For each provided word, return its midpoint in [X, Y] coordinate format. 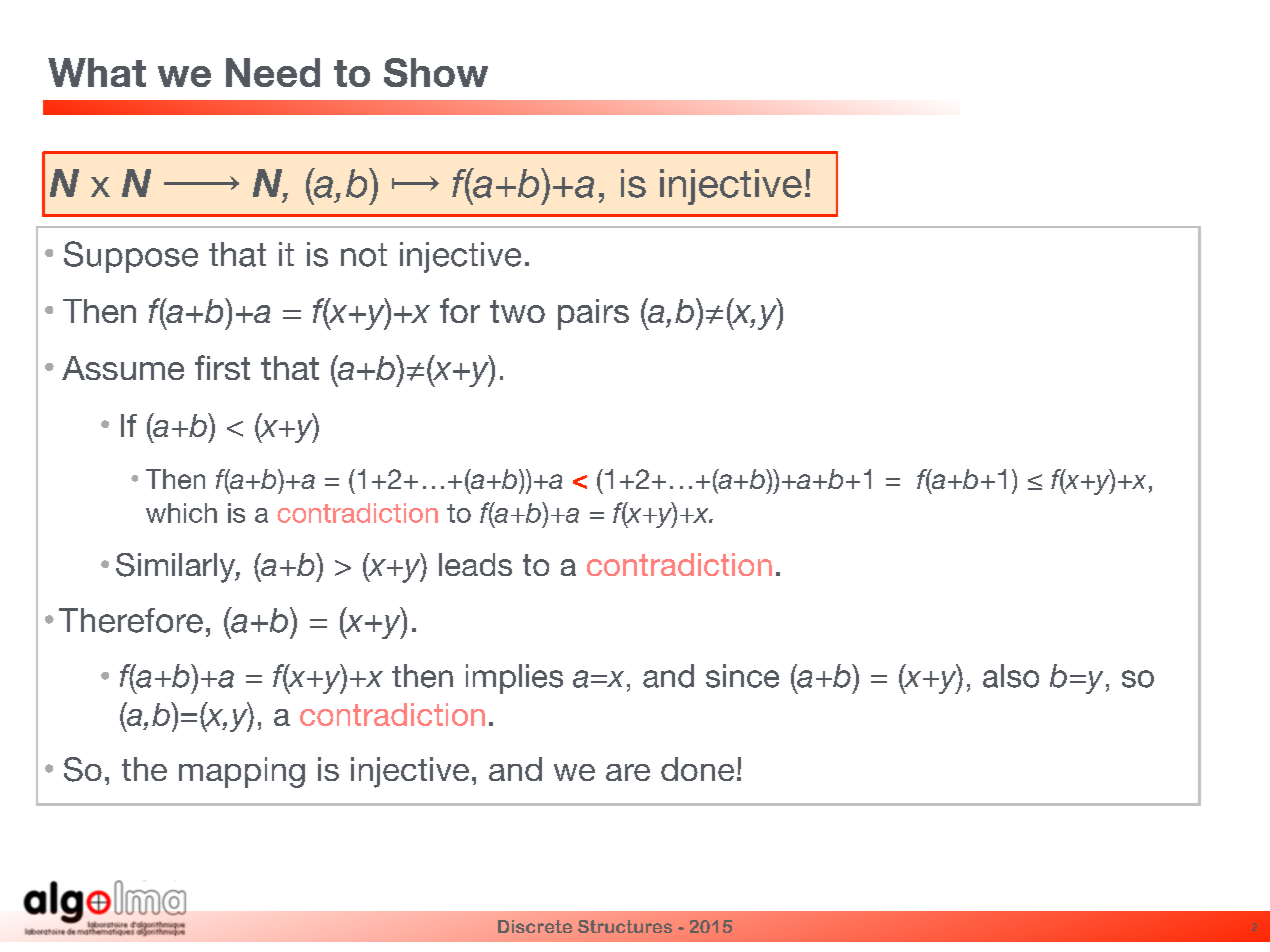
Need [273, 72]
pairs [593, 314]
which [181, 513]
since [742, 676]
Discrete [535, 926]
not [364, 255]
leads [475, 564]
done [697, 769]
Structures [625, 926]
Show [436, 72]
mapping [242, 772]
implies [514, 679]
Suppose [131, 257]
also [1011, 676]
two [517, 311]
